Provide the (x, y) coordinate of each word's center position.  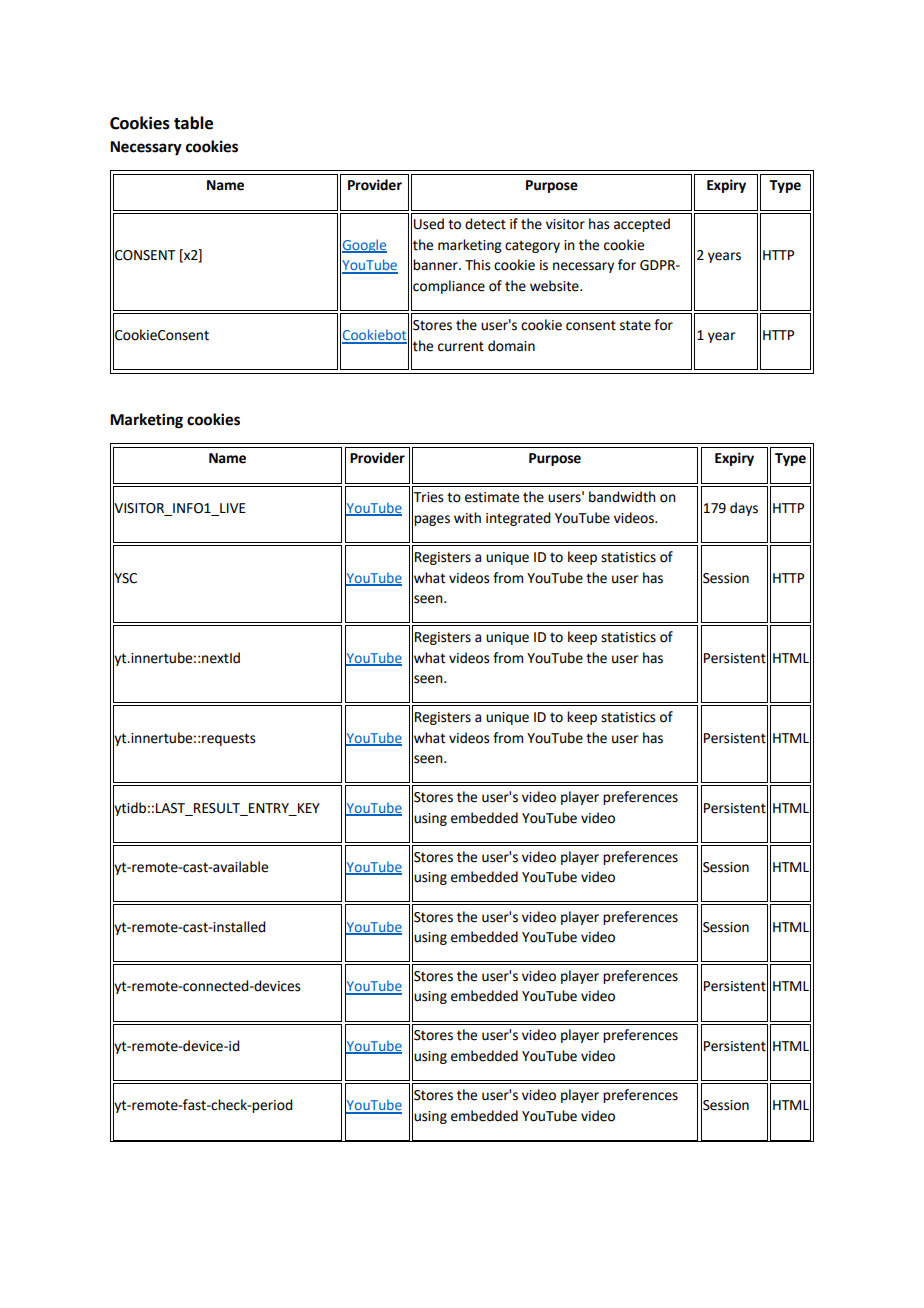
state (635, 325)
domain (511, 346)
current (461, 346)
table (193, 123)
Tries (428, 497)
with (467, 518)
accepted (642, 225)
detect (485, 224)
